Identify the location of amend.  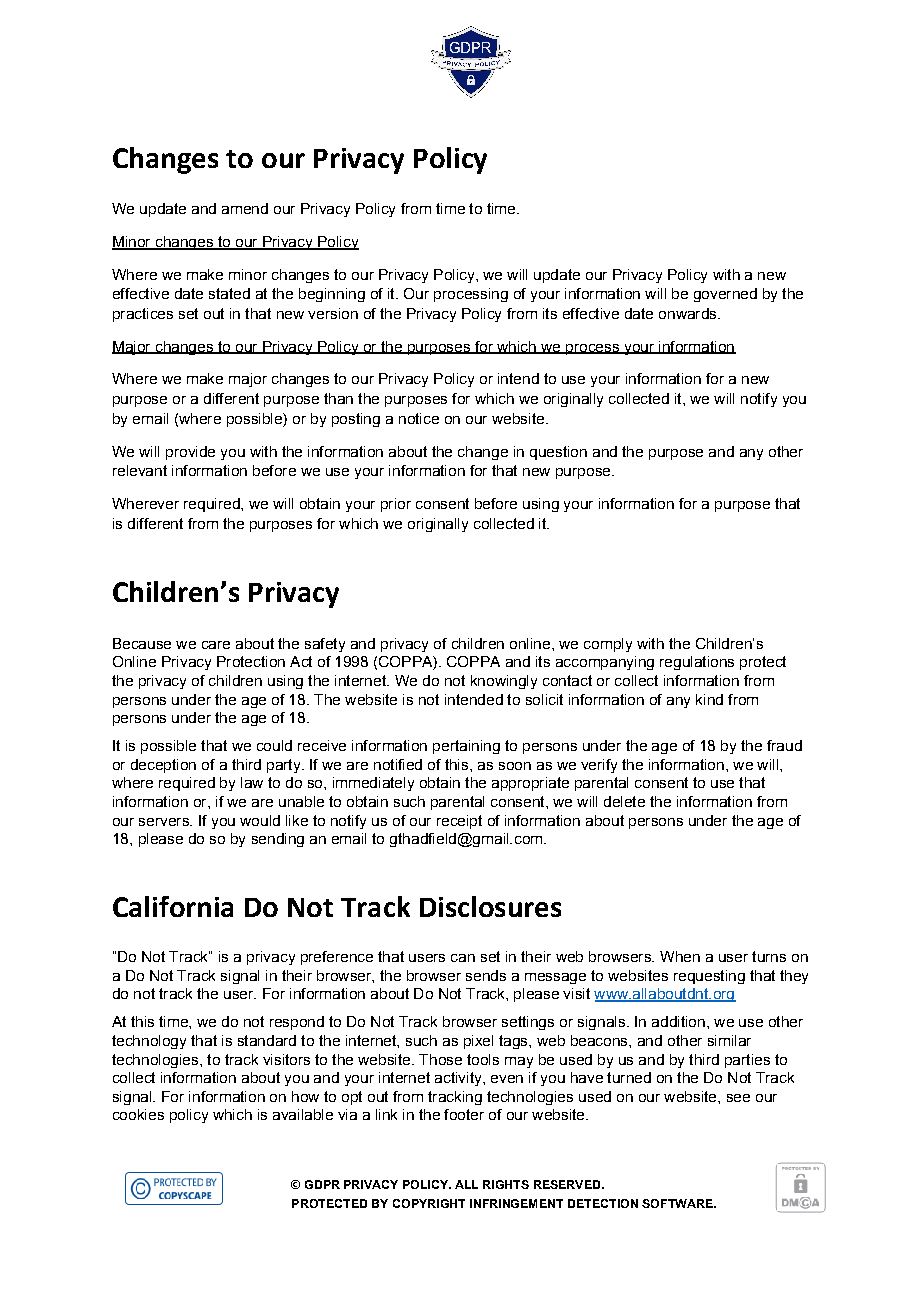
(245, 208).
